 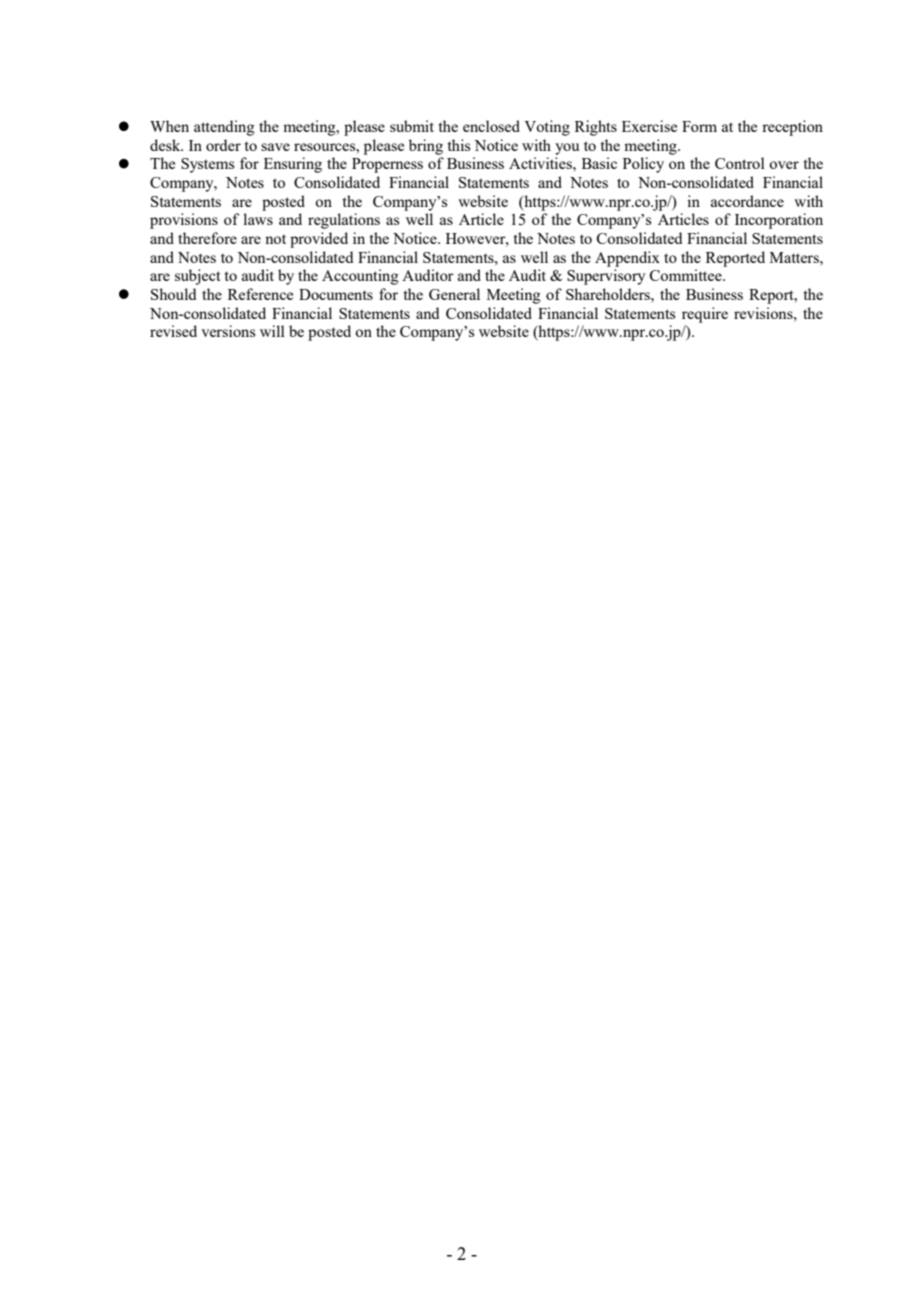 What do you see at coordinates (198, 277) in the page?
I see `subject` at bounding box center [198, 277].
